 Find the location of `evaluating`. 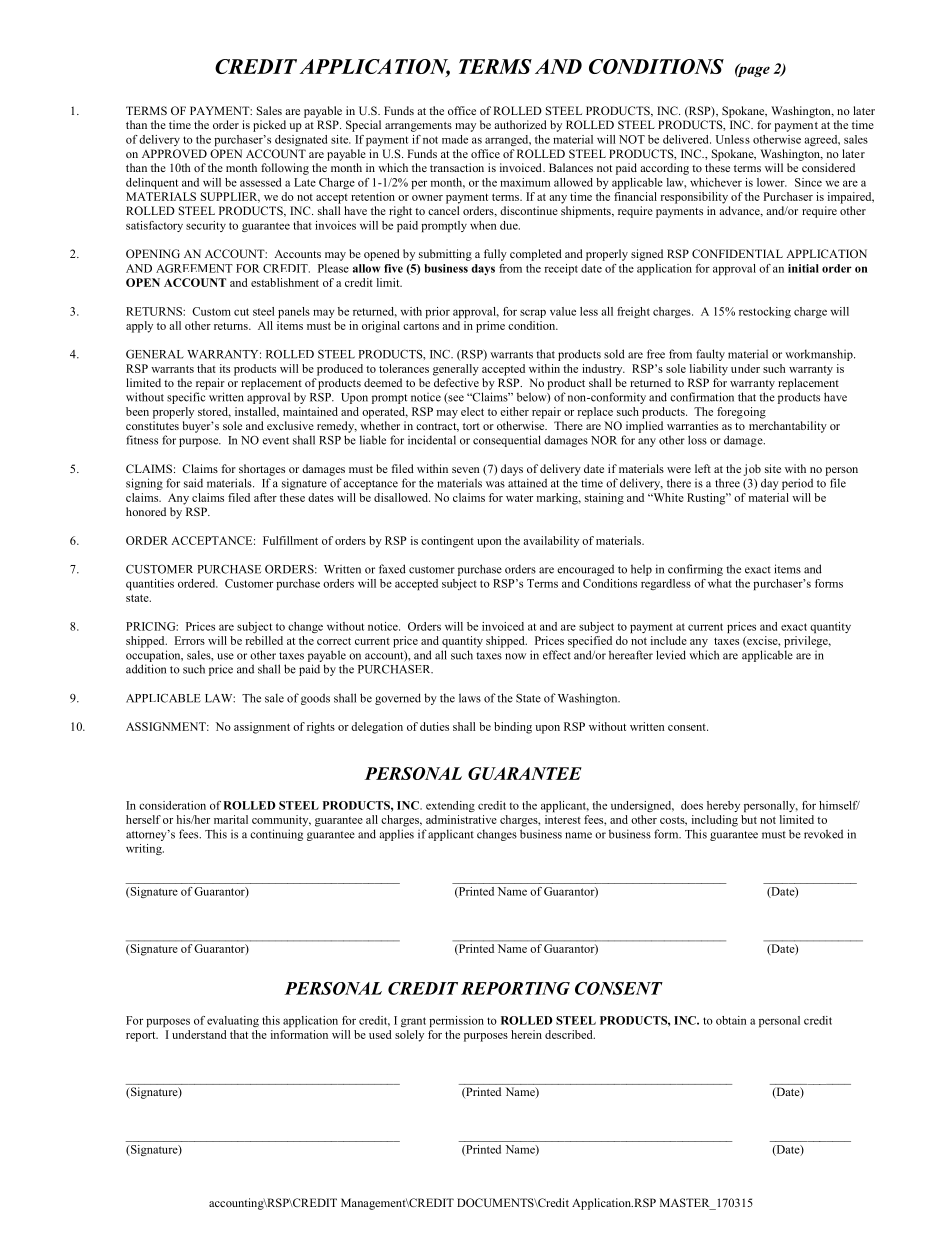

evaluating is located at coordinates (233, 1021).
